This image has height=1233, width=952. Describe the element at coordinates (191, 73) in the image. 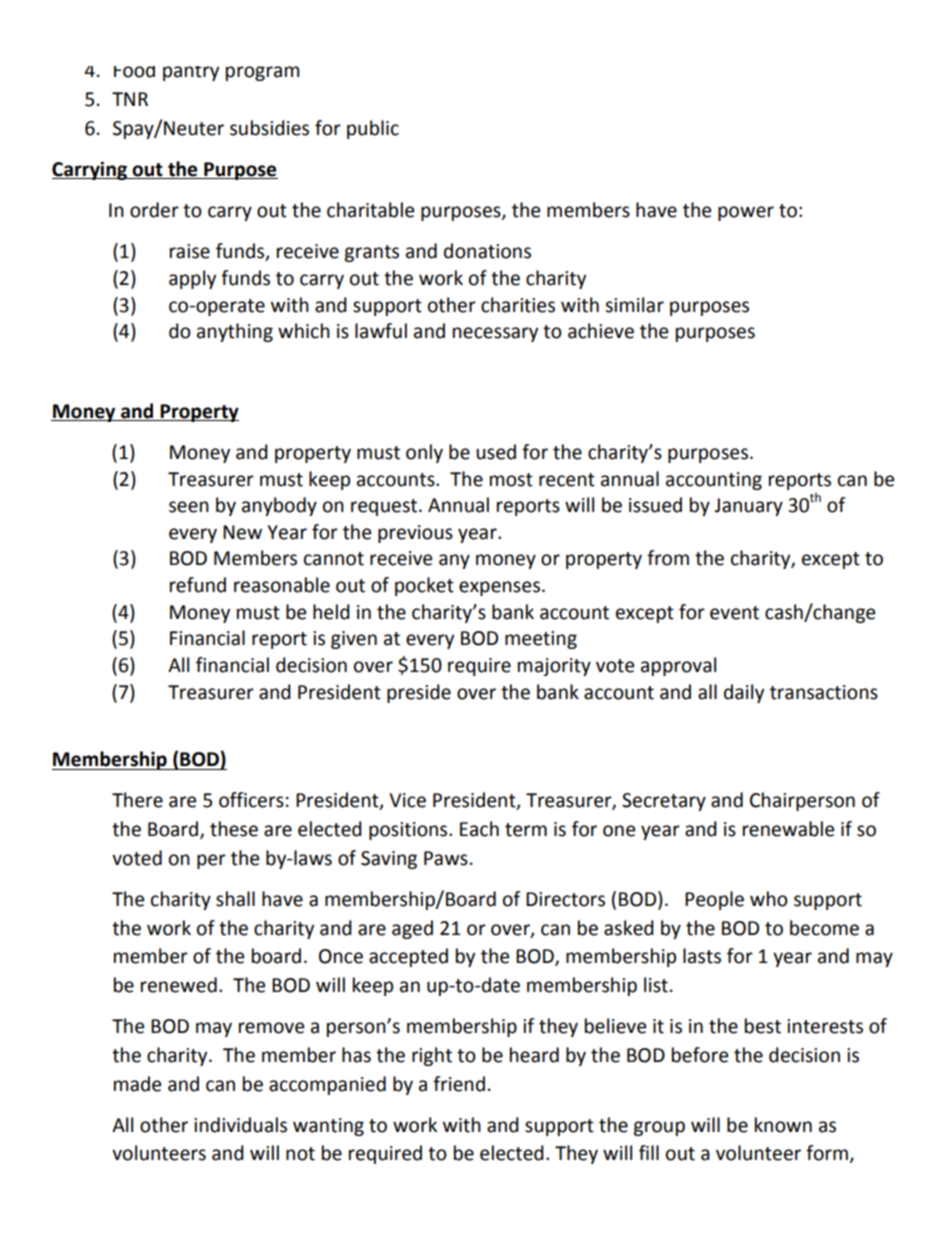

I see `pantry` at that location.
